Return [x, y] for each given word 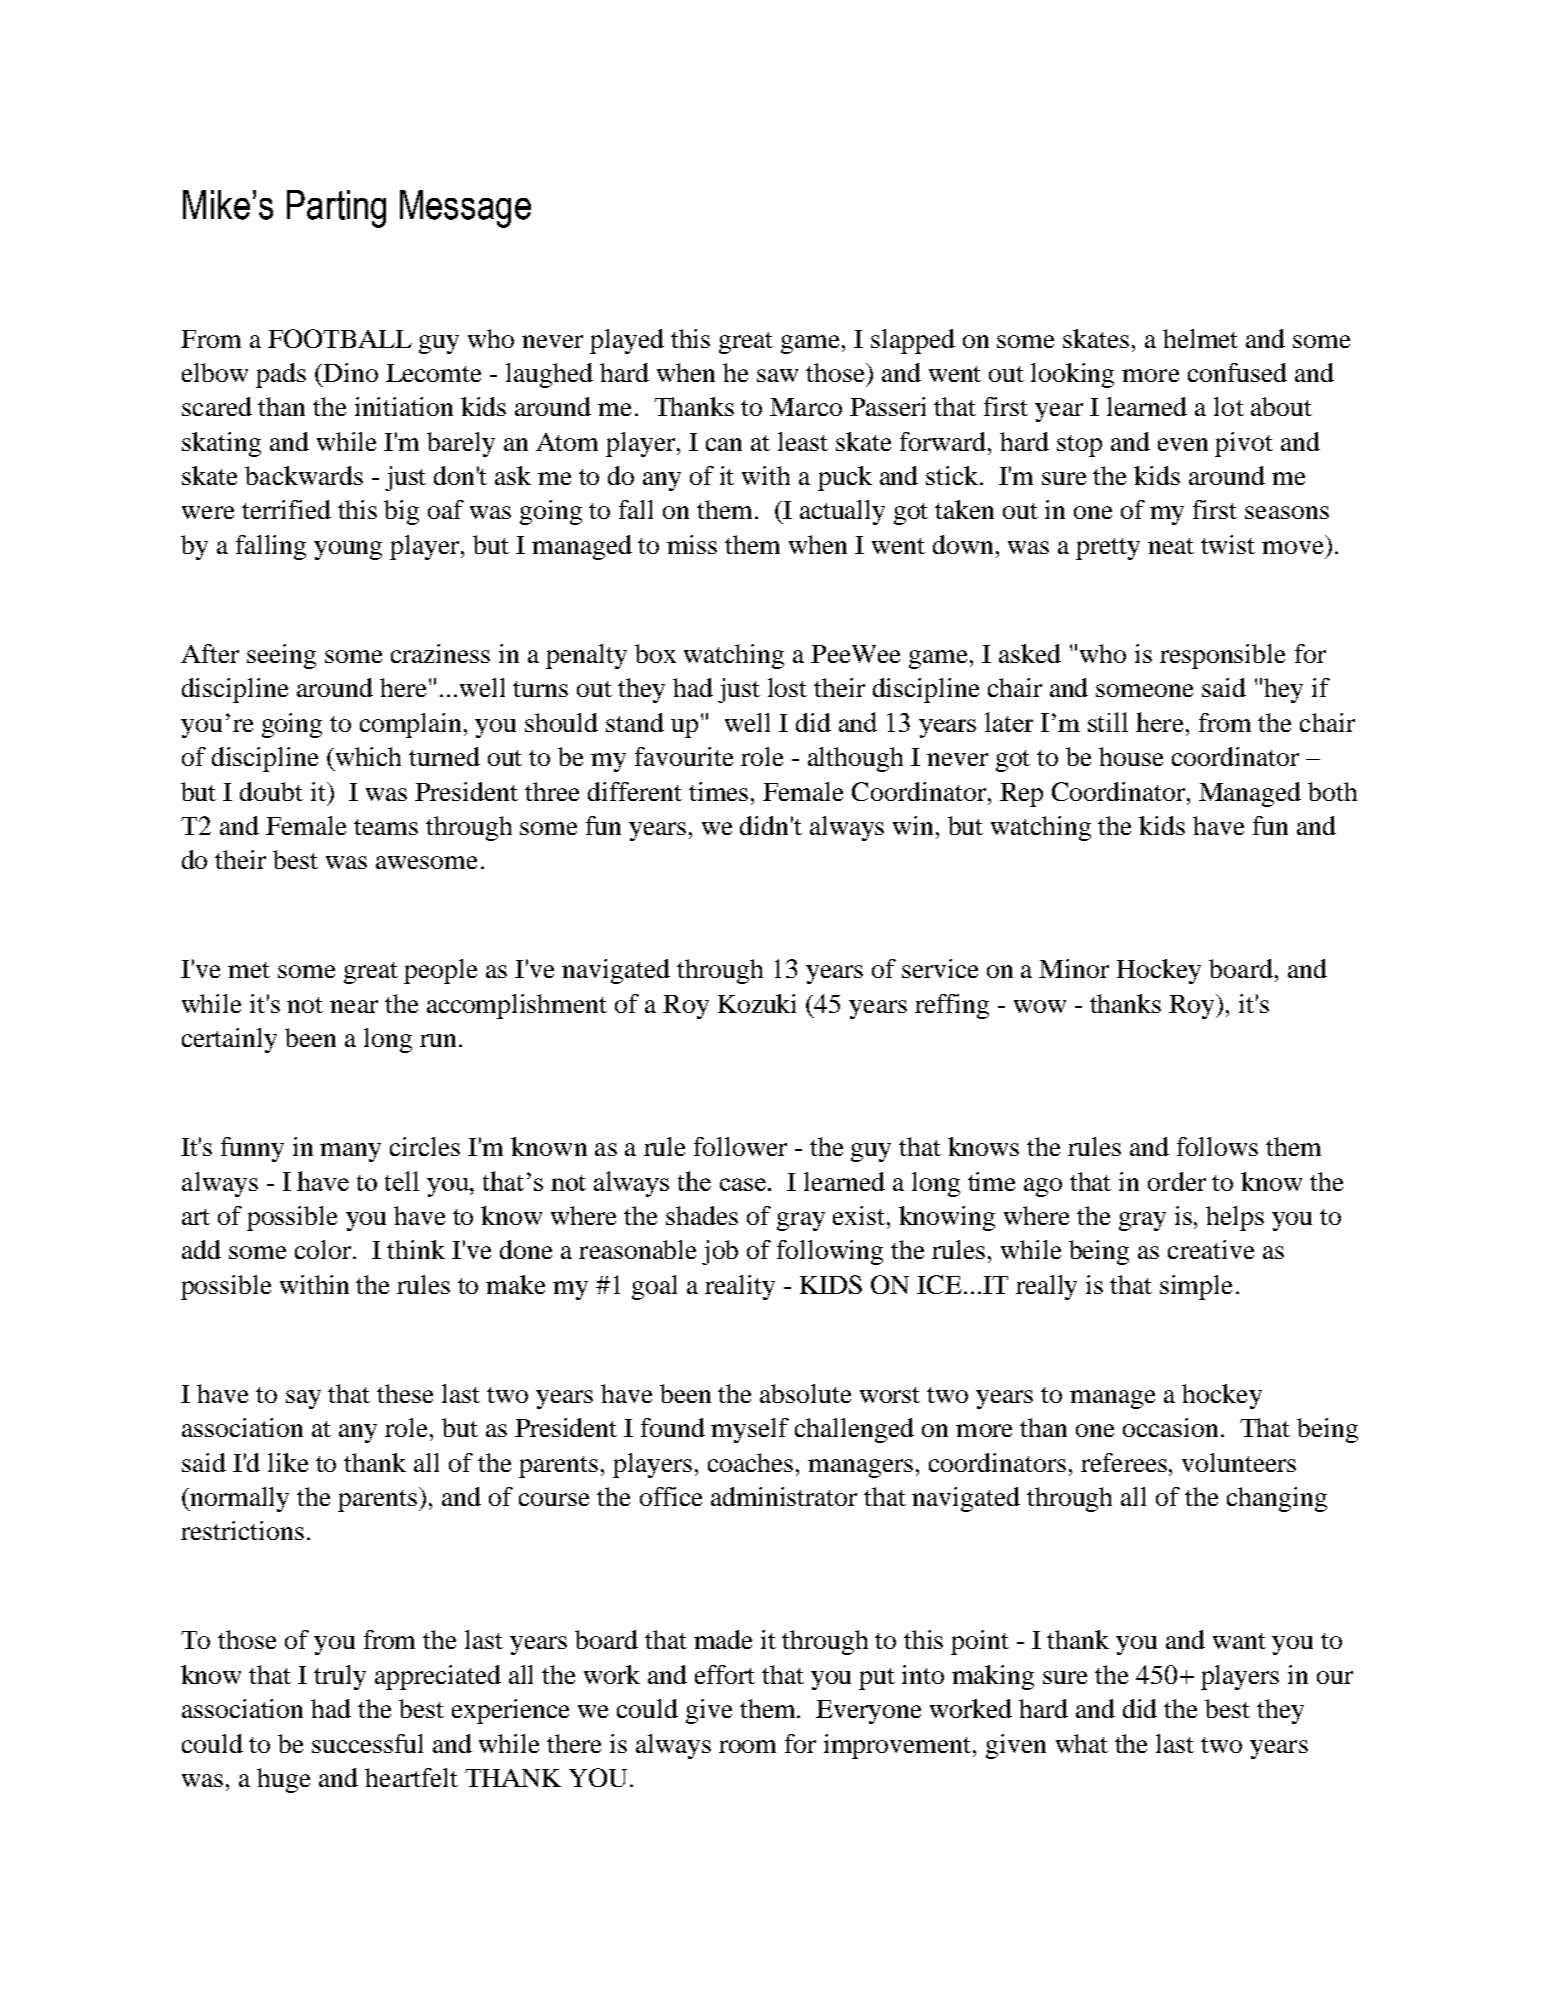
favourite [684, 756]
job [720, 1252]
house [1131, 756]
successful [367, 1743]
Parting [336, 209]
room [747, 1746]
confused [1237, 372]
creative [1211, 1249]
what [1082, 1743]
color [323, 1249]
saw [777, 375]
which [368, 756]
